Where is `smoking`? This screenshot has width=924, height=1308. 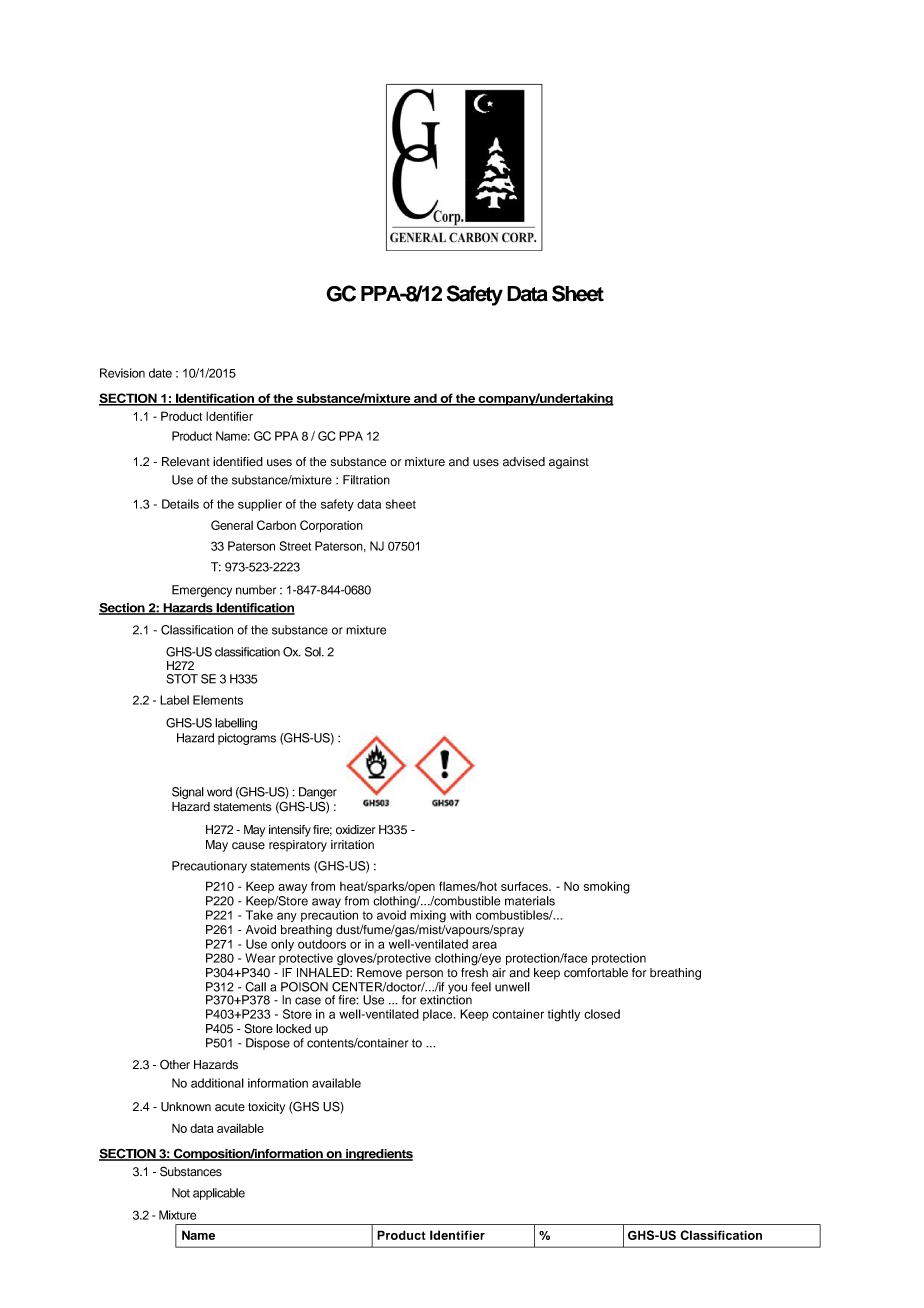 smoking is located at coordinates (607, 887).
